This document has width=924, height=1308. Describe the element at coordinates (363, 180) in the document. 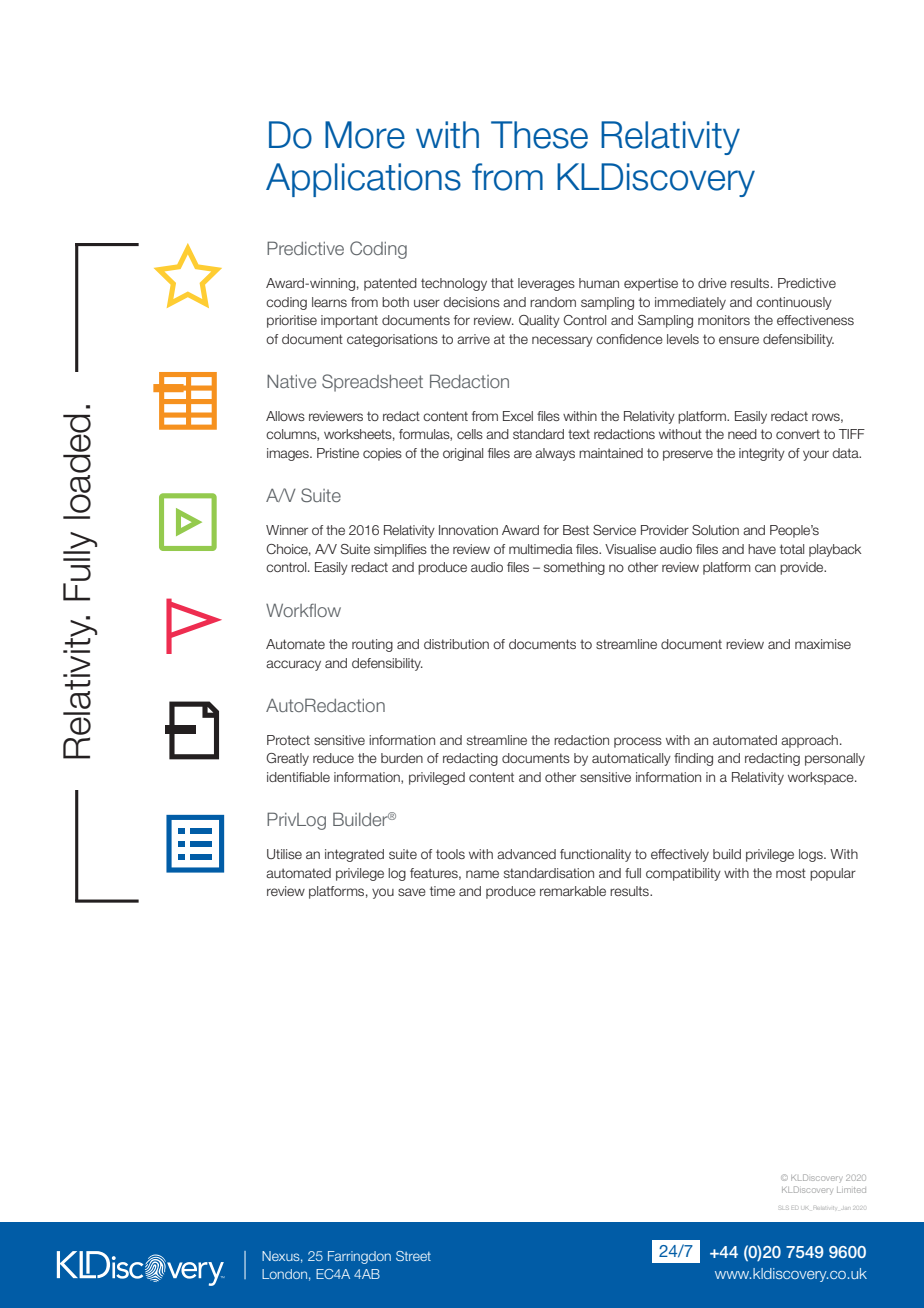

I see `Applications` at that location.
